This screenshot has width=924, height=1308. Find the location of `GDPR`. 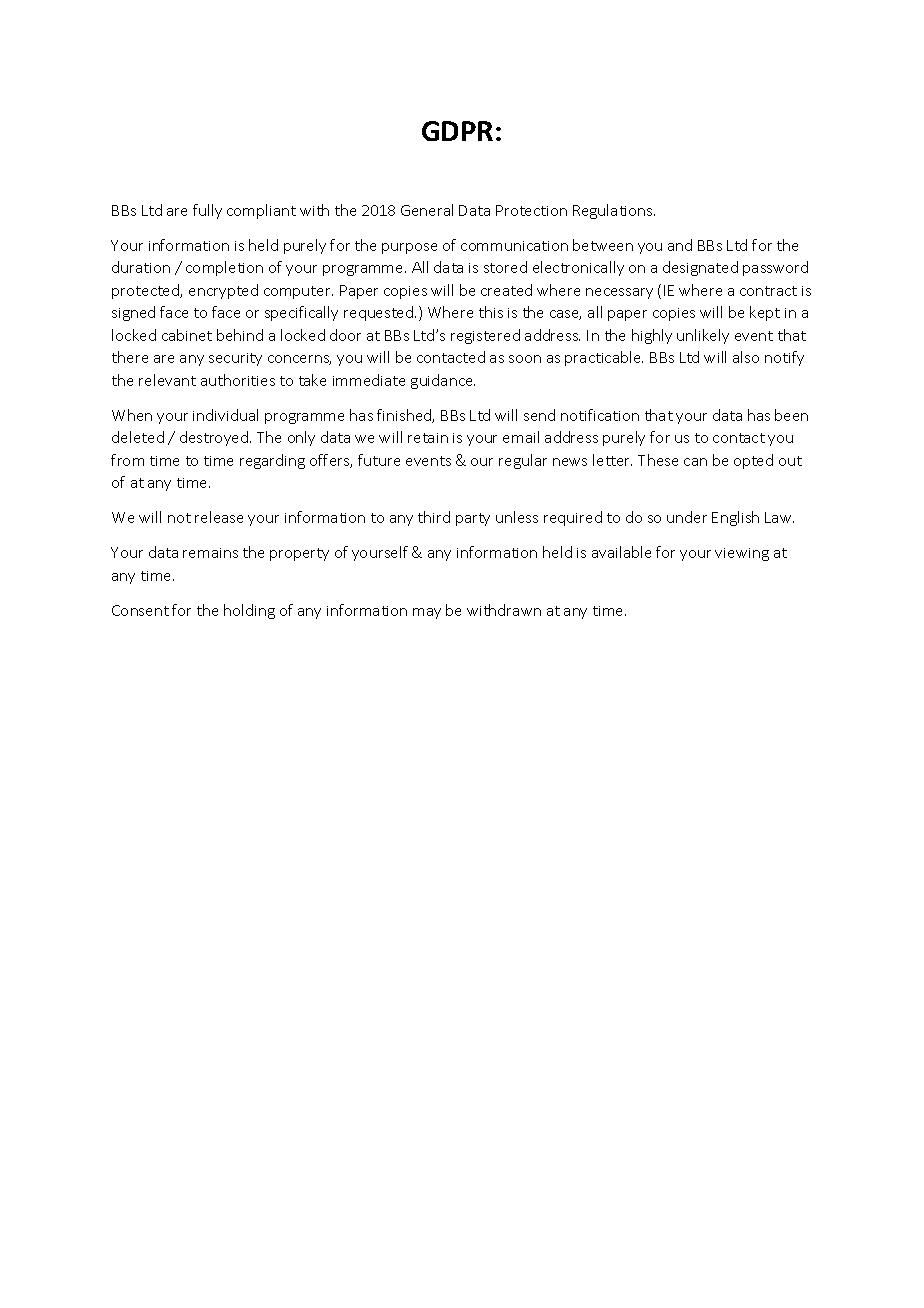

GDPR is located at coordinates (457, 131).
